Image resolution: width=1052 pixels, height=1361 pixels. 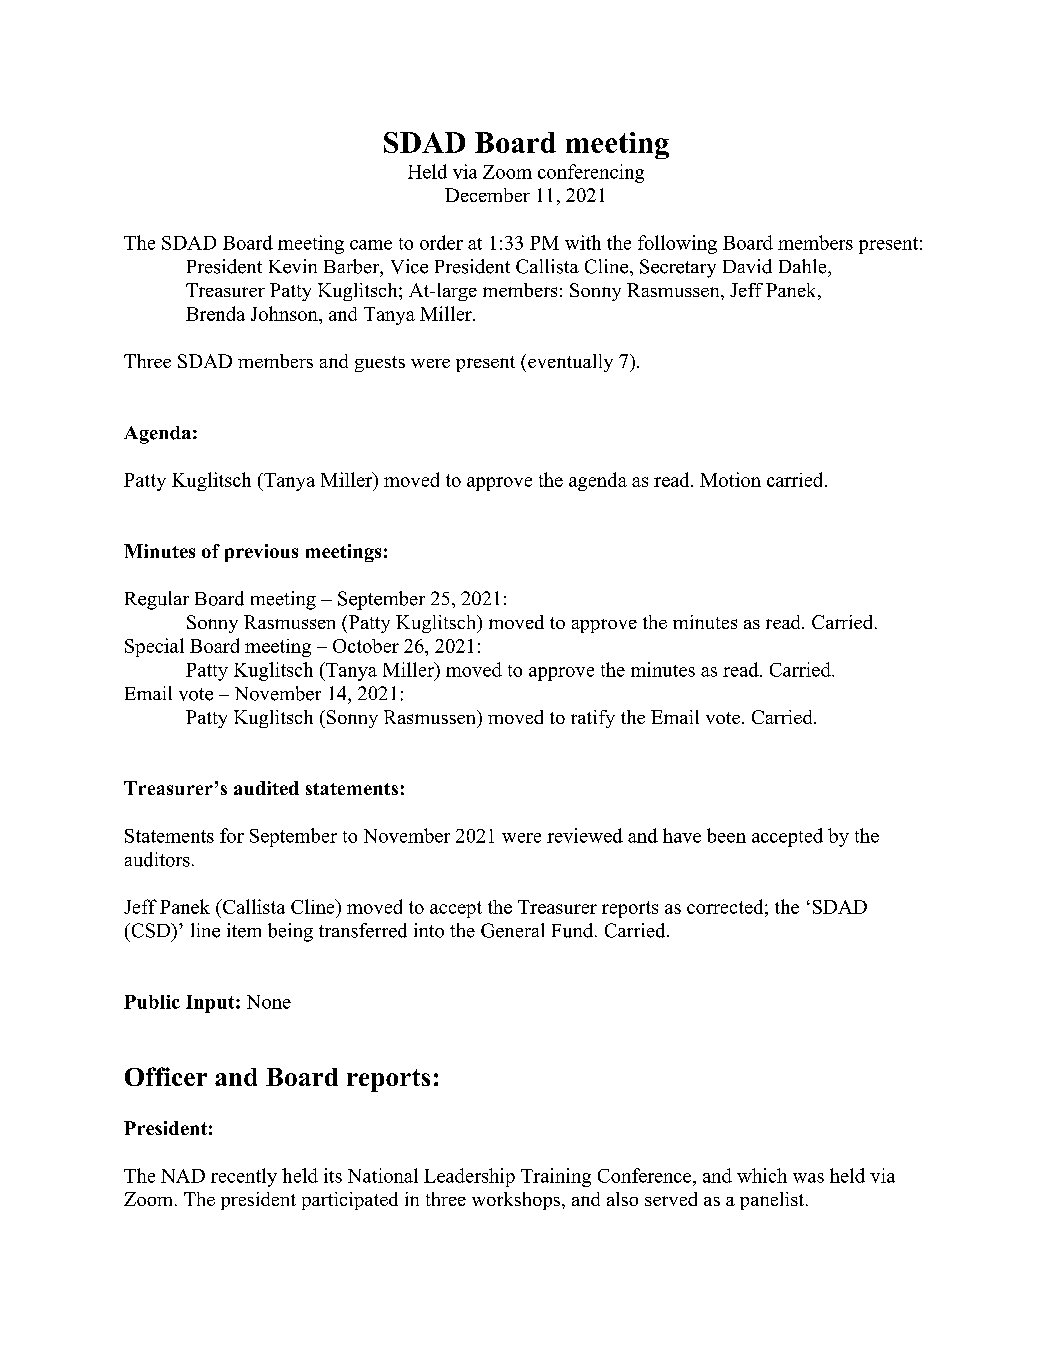 I want to click on previous, so click(x=261, y=553).
